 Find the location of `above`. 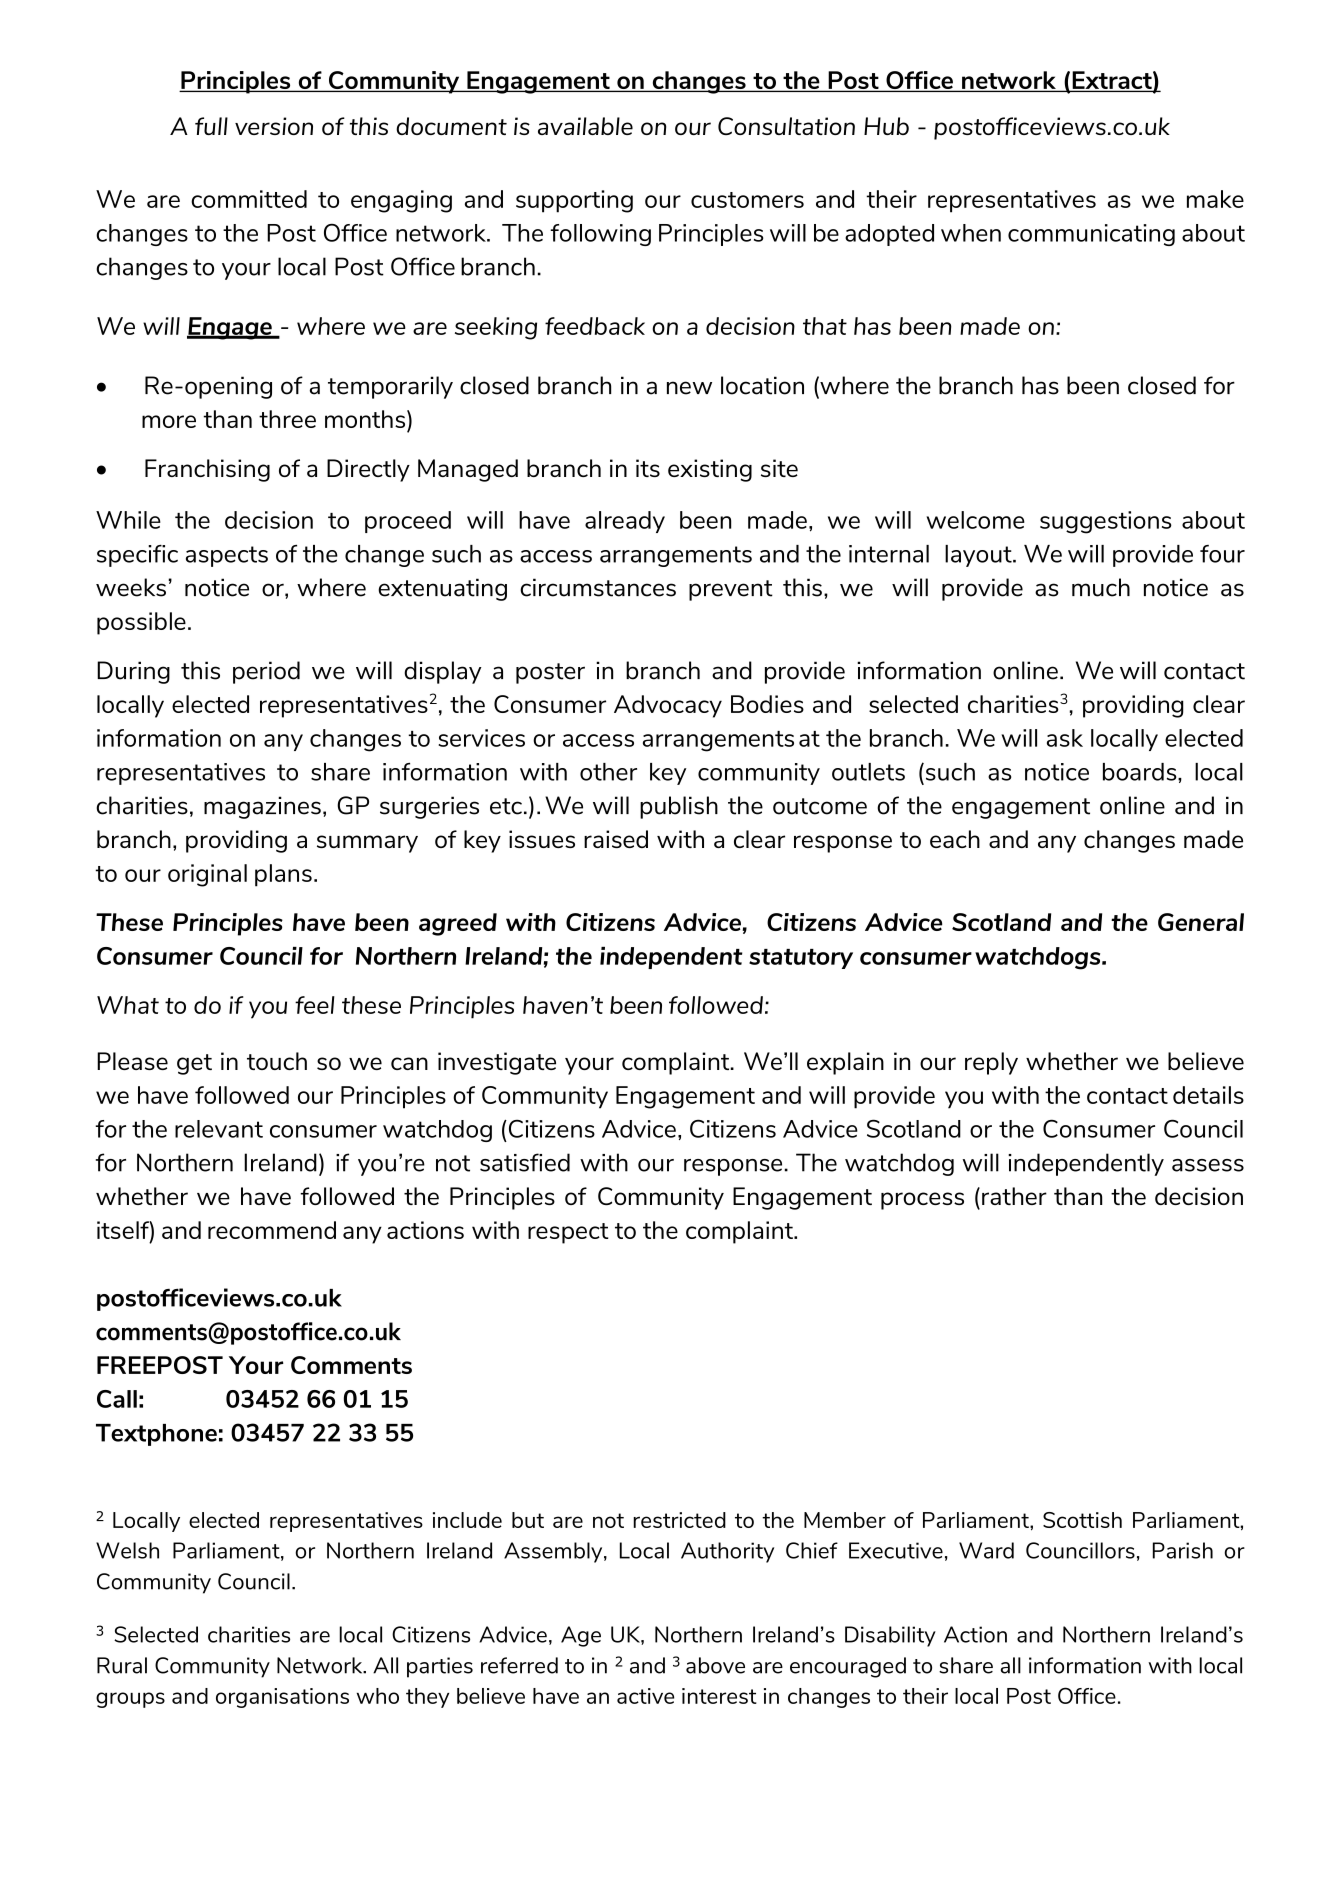

above is located at coordinates (715, 1665).
